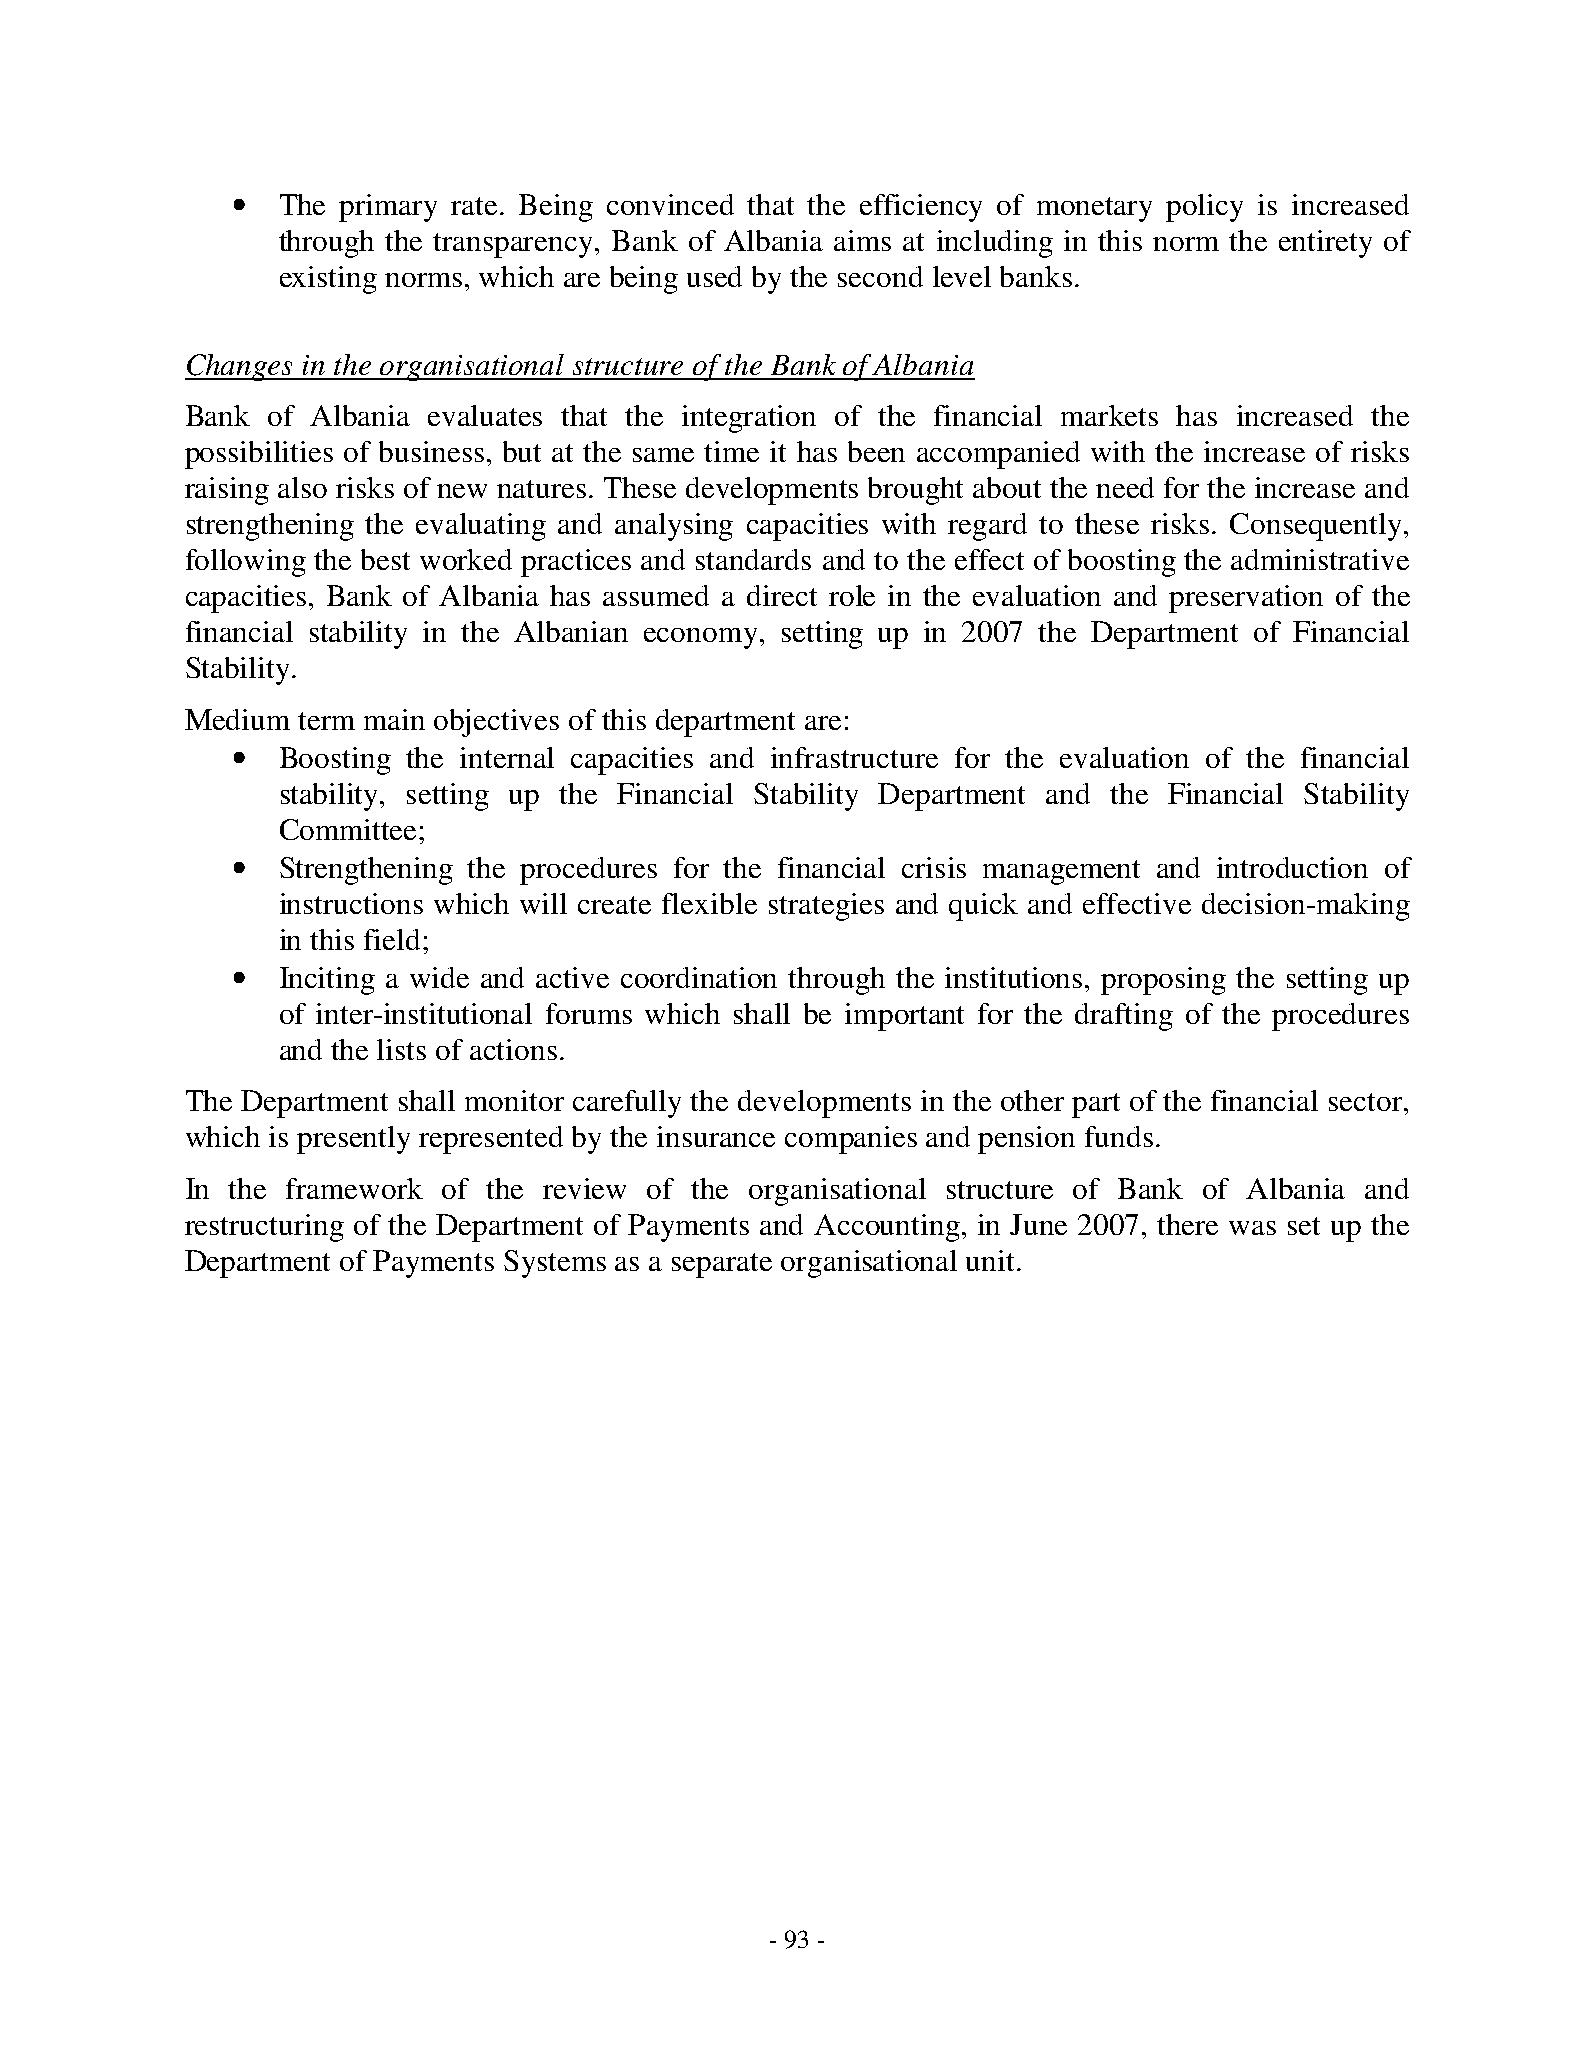 The width and height of the screenshot is (1595, 2064). Describe the element at coordinates (700, 638) in the screenshot. I see `economy` at that location.
